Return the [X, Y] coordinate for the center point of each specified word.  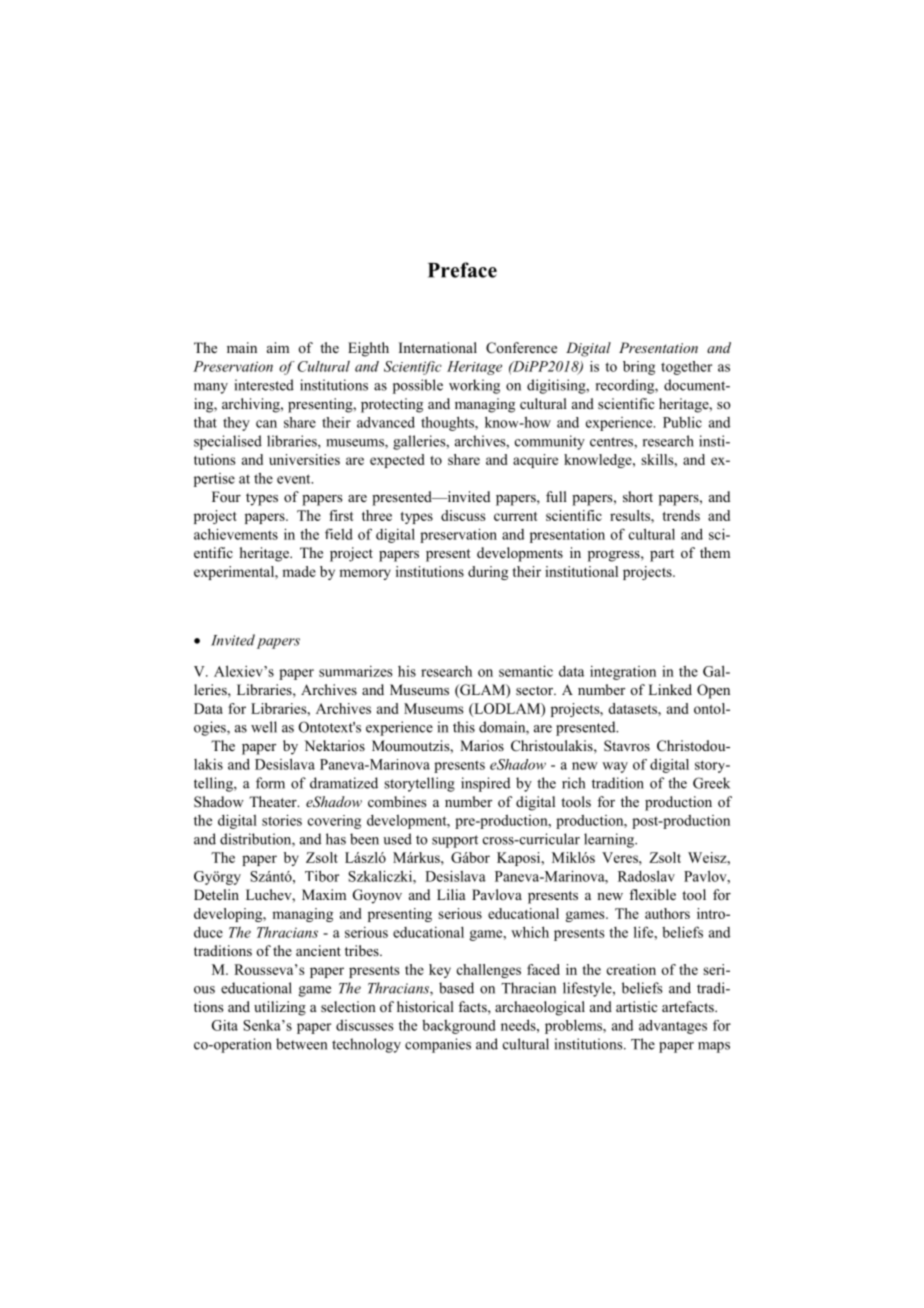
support [455, 841]
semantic [526, 671]
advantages [673, 1027]
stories [282, 820]
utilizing [280, 1008]
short [638, 497]
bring [639, 368]
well [264, 727]
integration [623, 673]
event [295, 479]
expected [397, 461]
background [459, 1027]
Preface [462, 270]
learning [610, 840]
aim [278, 347]
